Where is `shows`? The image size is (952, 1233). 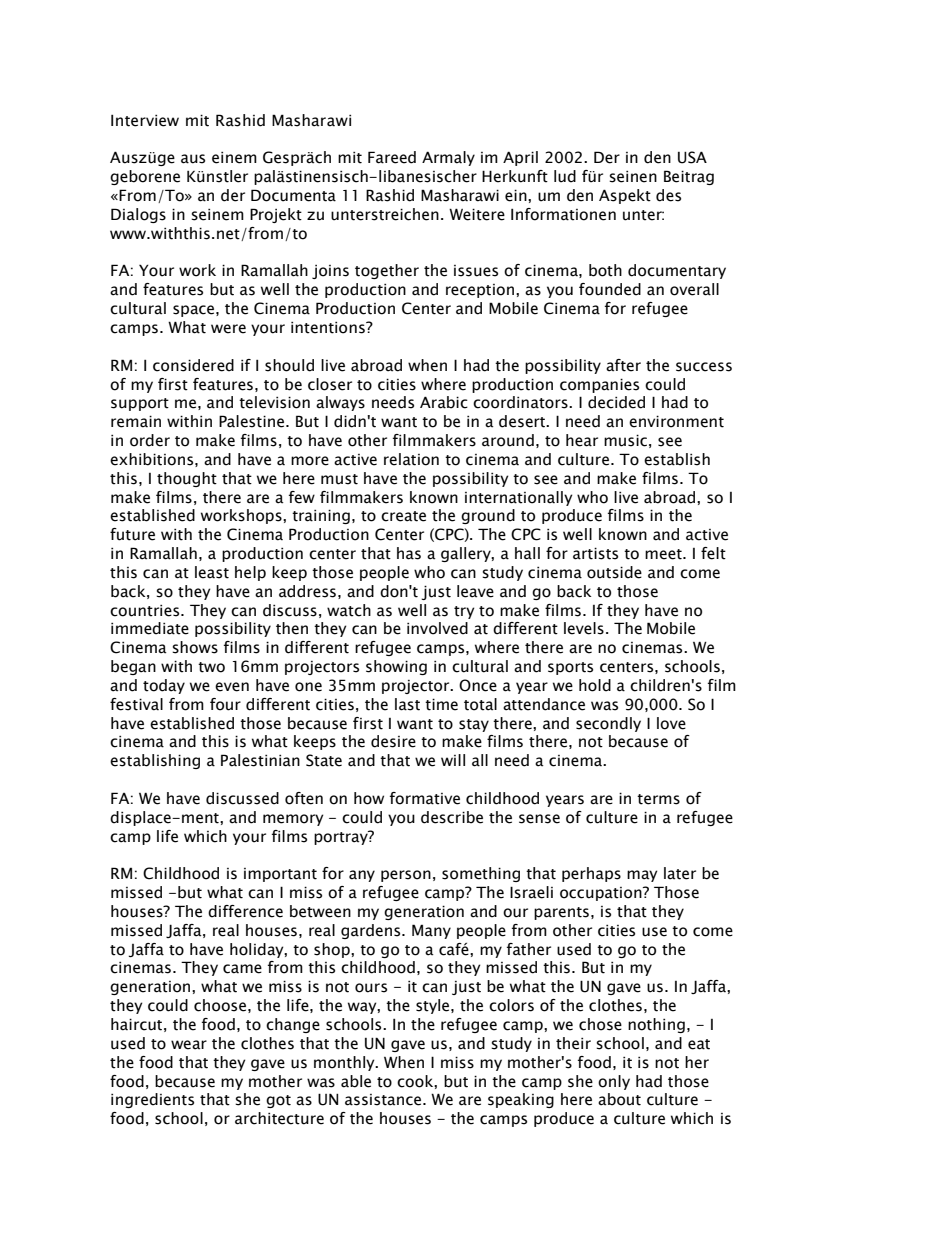 shows is located at coordinates (195, 647).
